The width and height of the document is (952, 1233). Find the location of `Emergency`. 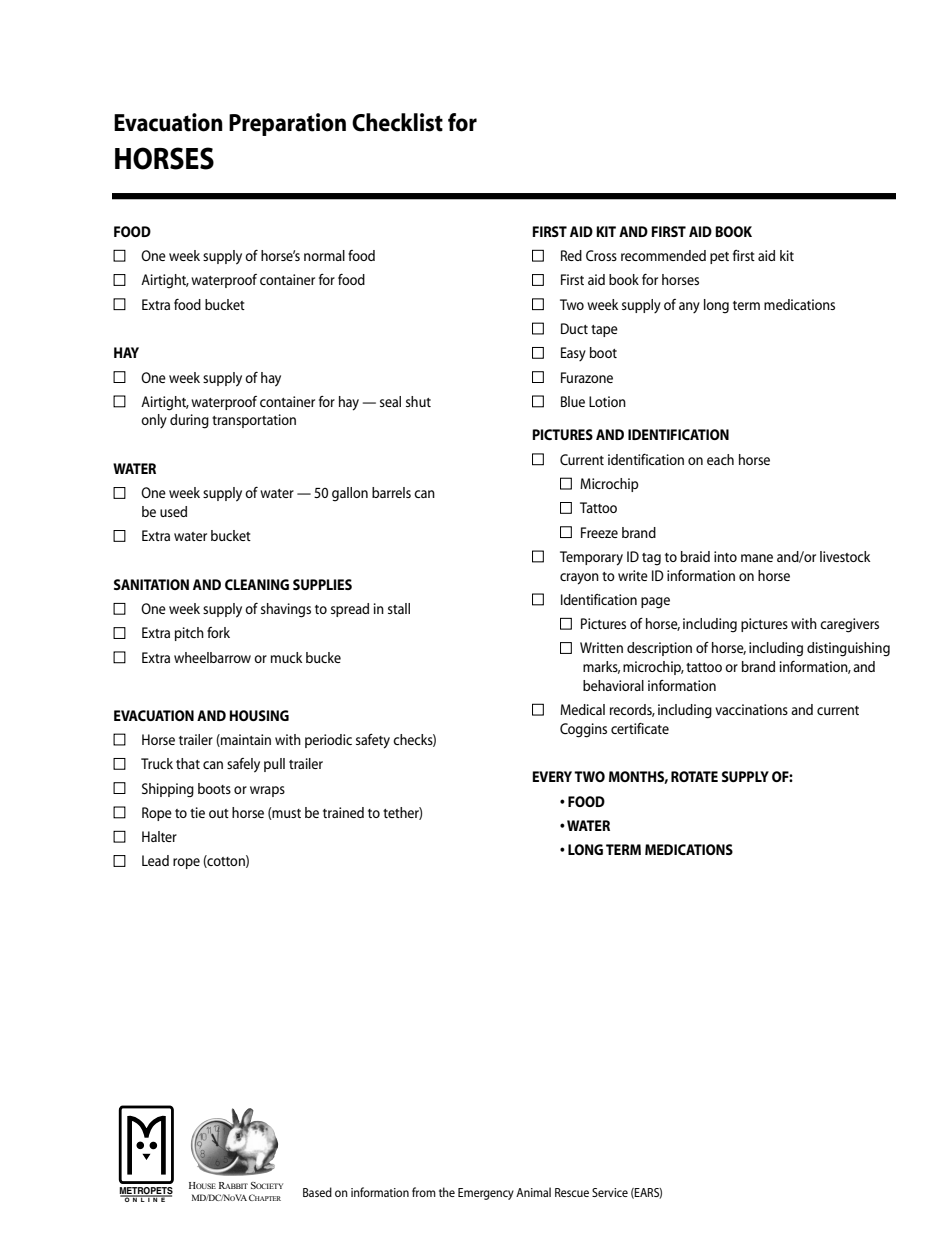

Emergency is located at coordinates (486, 1194).
